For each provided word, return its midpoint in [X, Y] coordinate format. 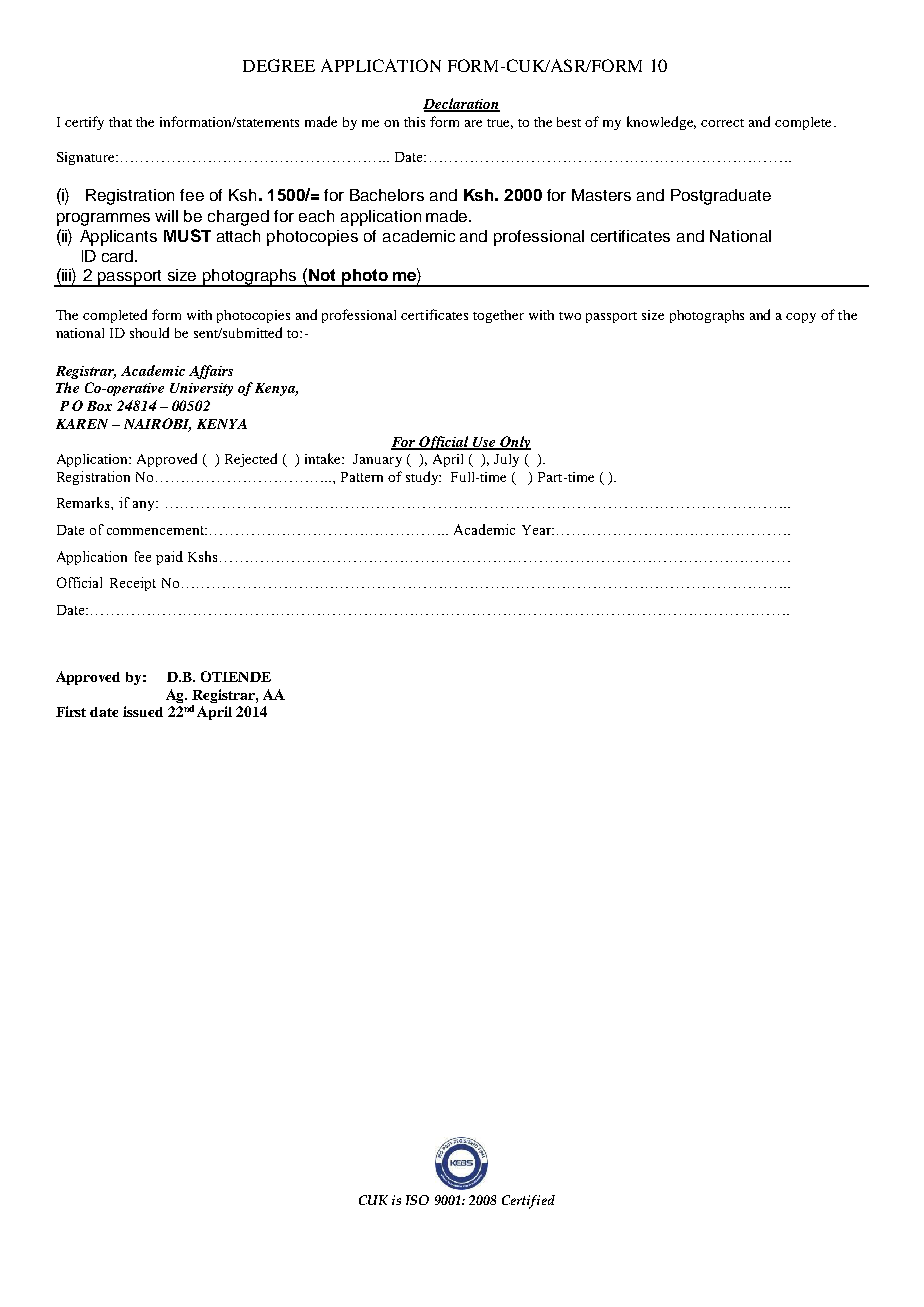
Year [537, 530]
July [506, 460]
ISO [417, 1200]
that [120, 122]
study [423, 478]
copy [801, 318]
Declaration [461, 105]
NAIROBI [157, 425]
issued [143, 711]
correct [722, 123]
